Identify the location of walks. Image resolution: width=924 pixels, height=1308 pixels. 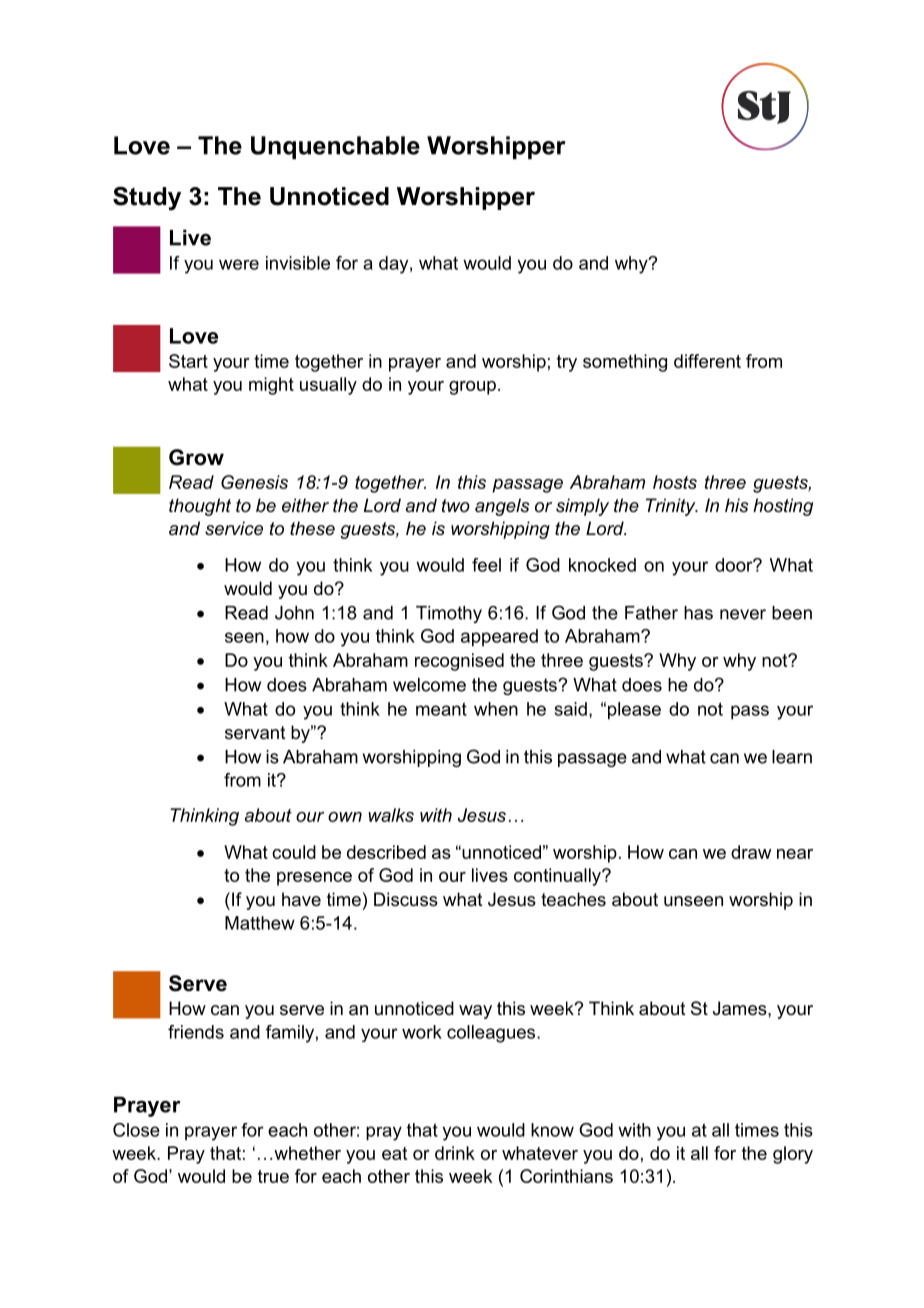
(391, 815).
